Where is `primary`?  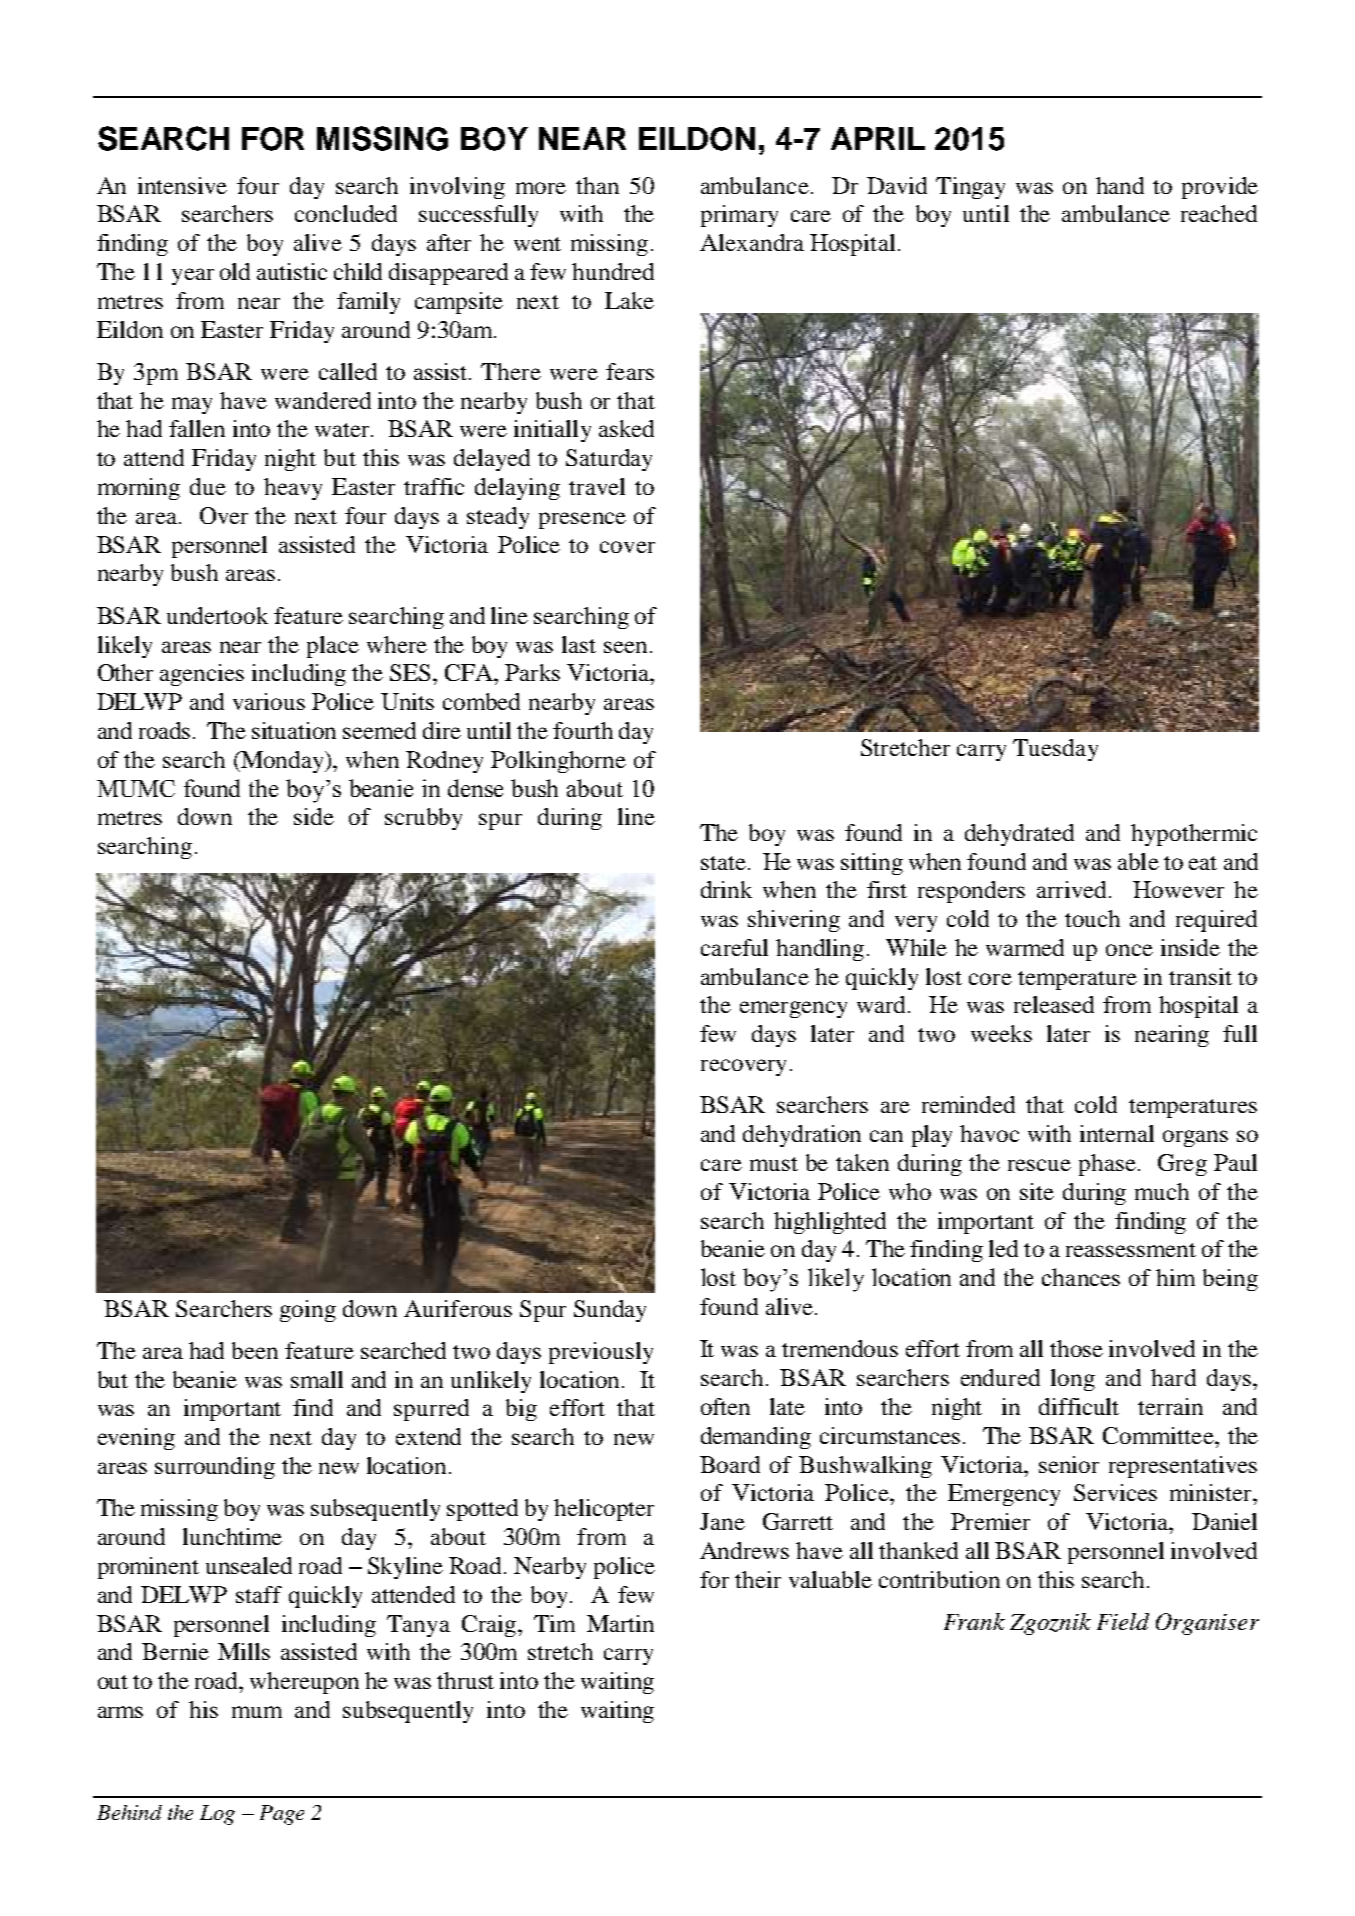
primary is located at coordinates (739, 216).
